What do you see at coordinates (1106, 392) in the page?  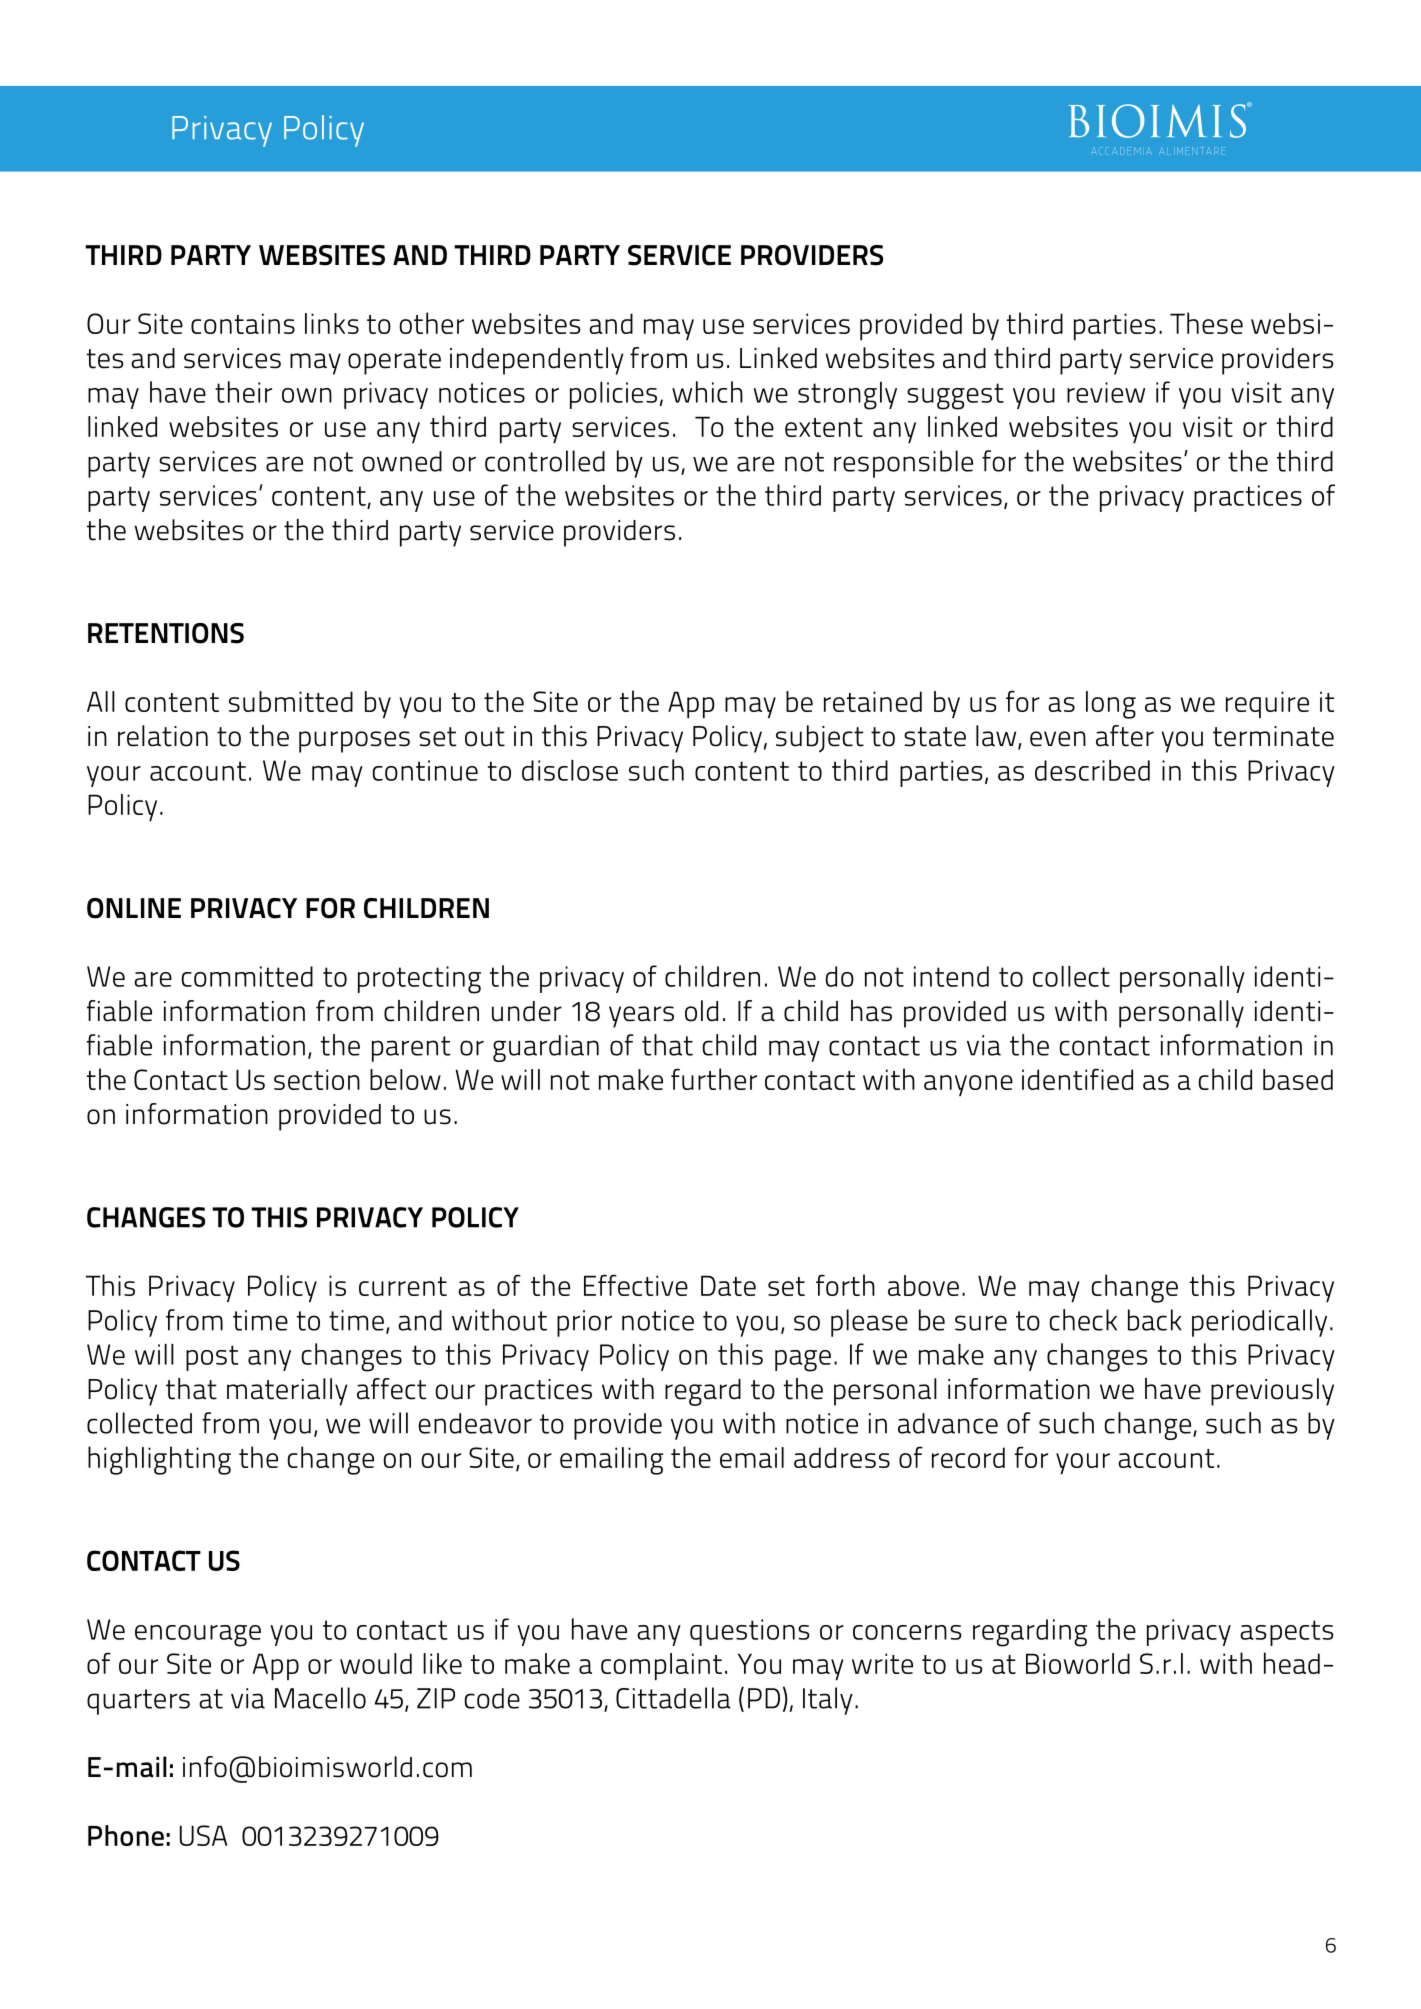 I see `review` at bounding box center [1106, 392].
